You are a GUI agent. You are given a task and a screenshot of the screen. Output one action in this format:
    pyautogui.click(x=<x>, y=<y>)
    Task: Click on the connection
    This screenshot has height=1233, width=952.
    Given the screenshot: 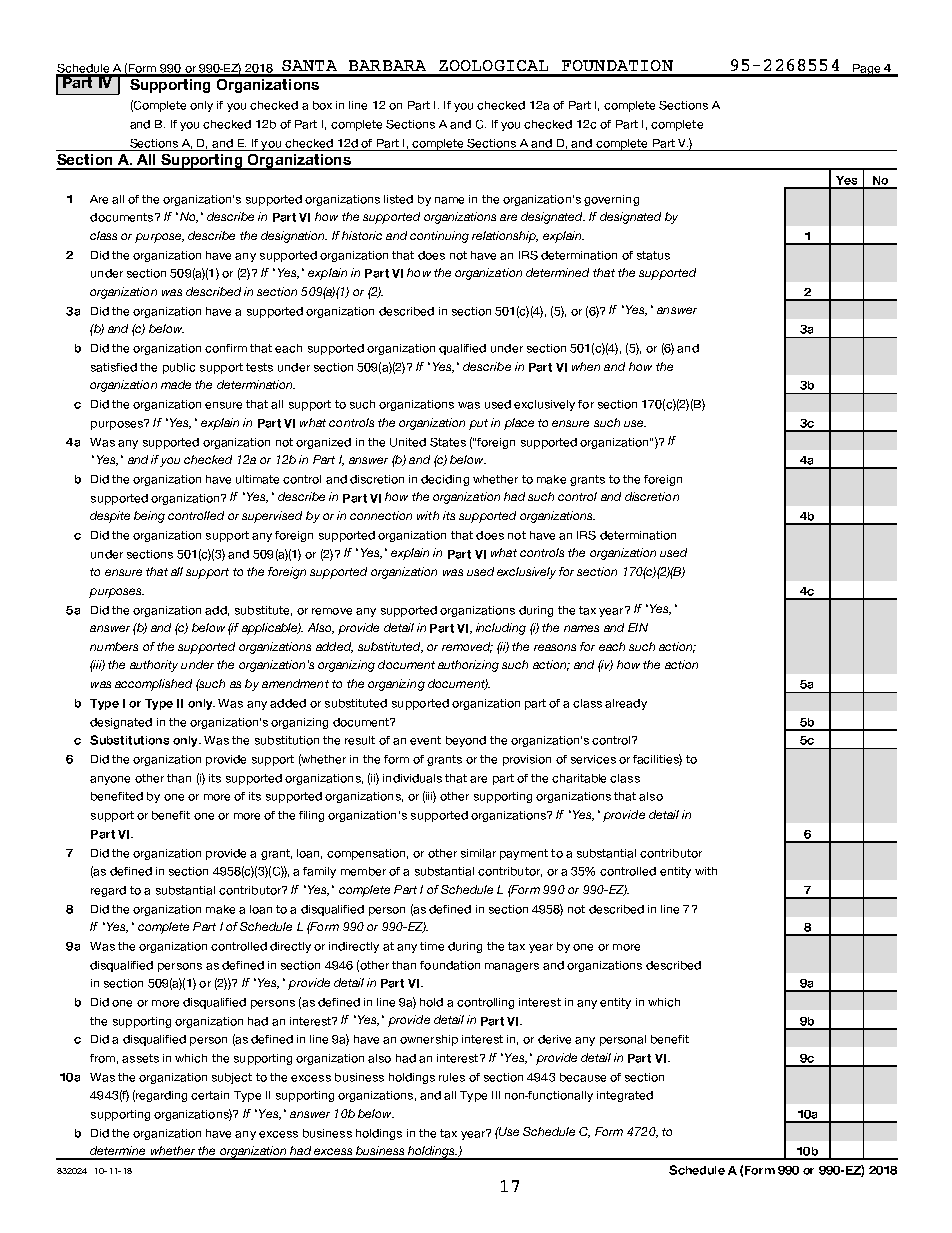 What is the action you would take?
    pyautogui.click(x=381, y=515)
